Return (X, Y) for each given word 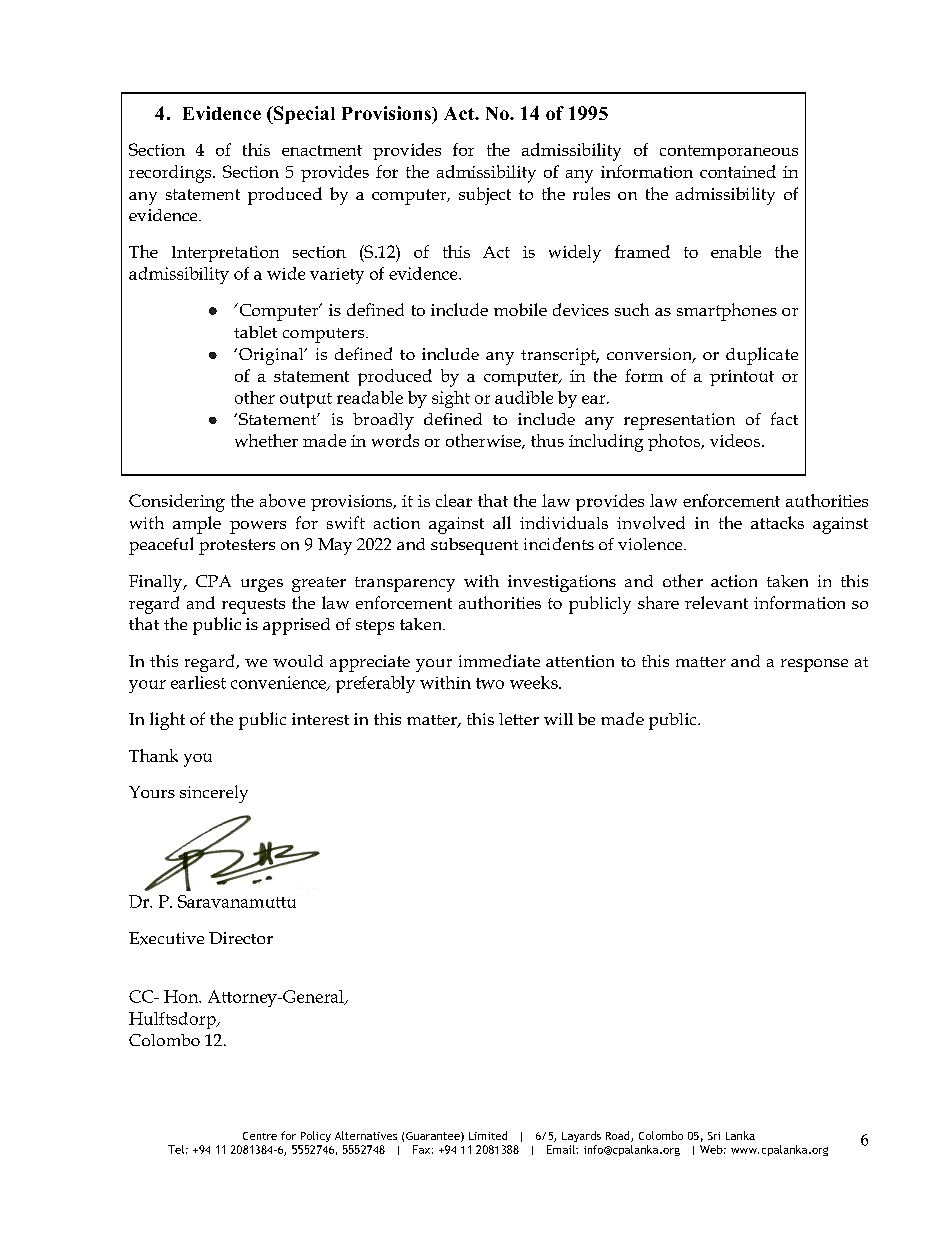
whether (266, 440)
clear (454, 500)
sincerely (214, 794)
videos (736, 440)
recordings (171, 174)
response (814, 665)
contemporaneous (729, 152)
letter (519, 719)
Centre (260, 1136)
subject (485, 196)
